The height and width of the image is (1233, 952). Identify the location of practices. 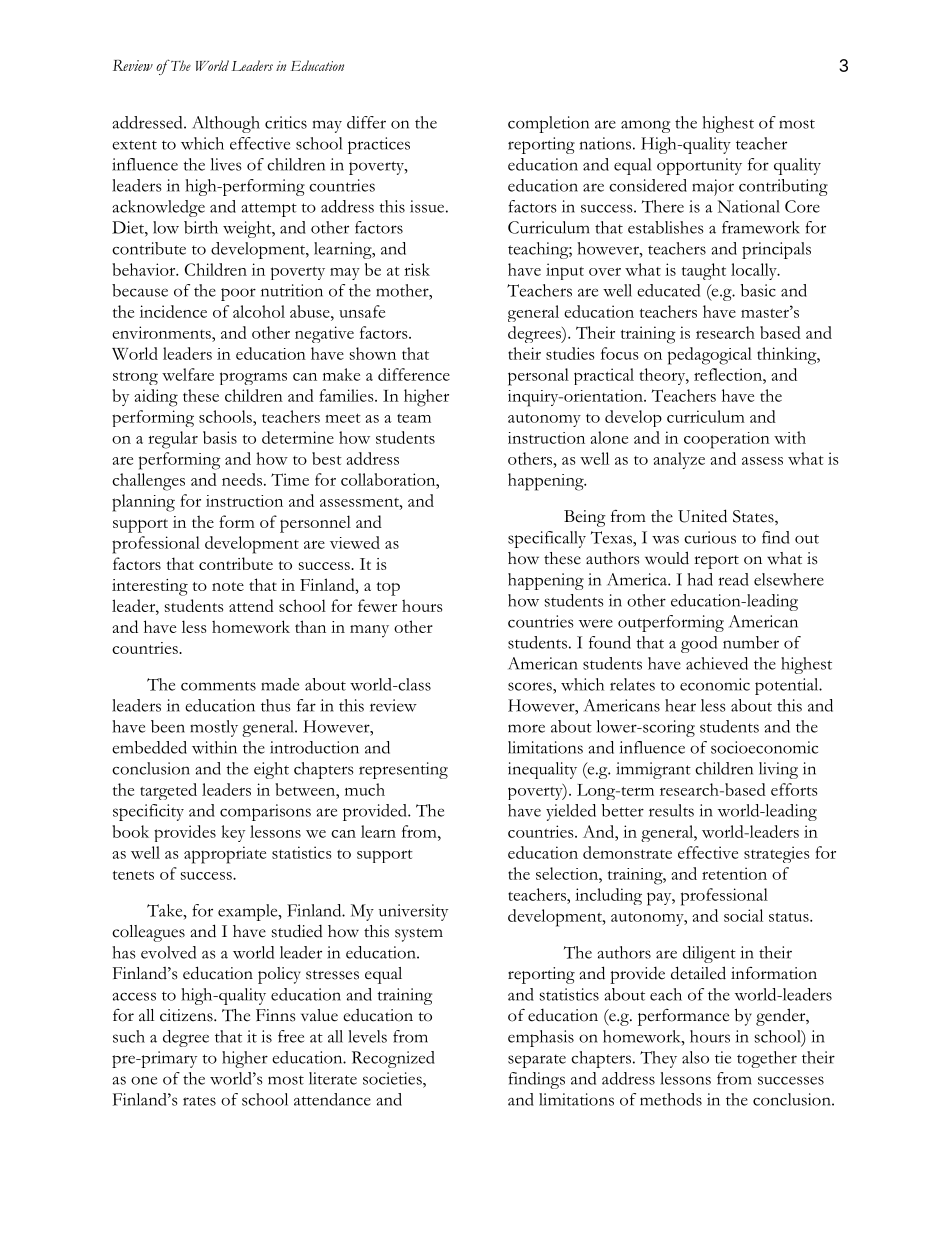
(379, 145).
